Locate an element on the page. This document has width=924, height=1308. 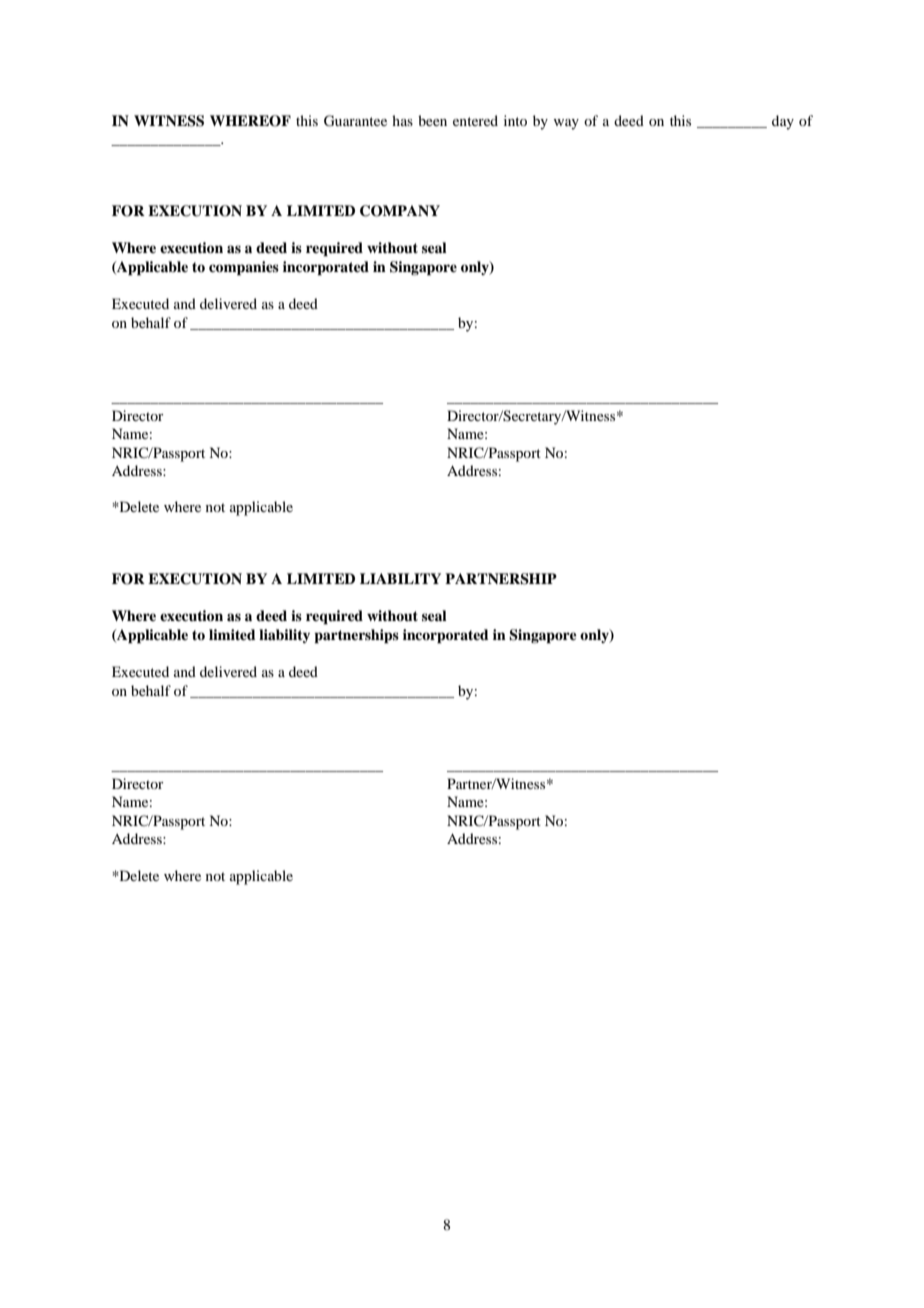
into is located at coordinates (515, 120).
